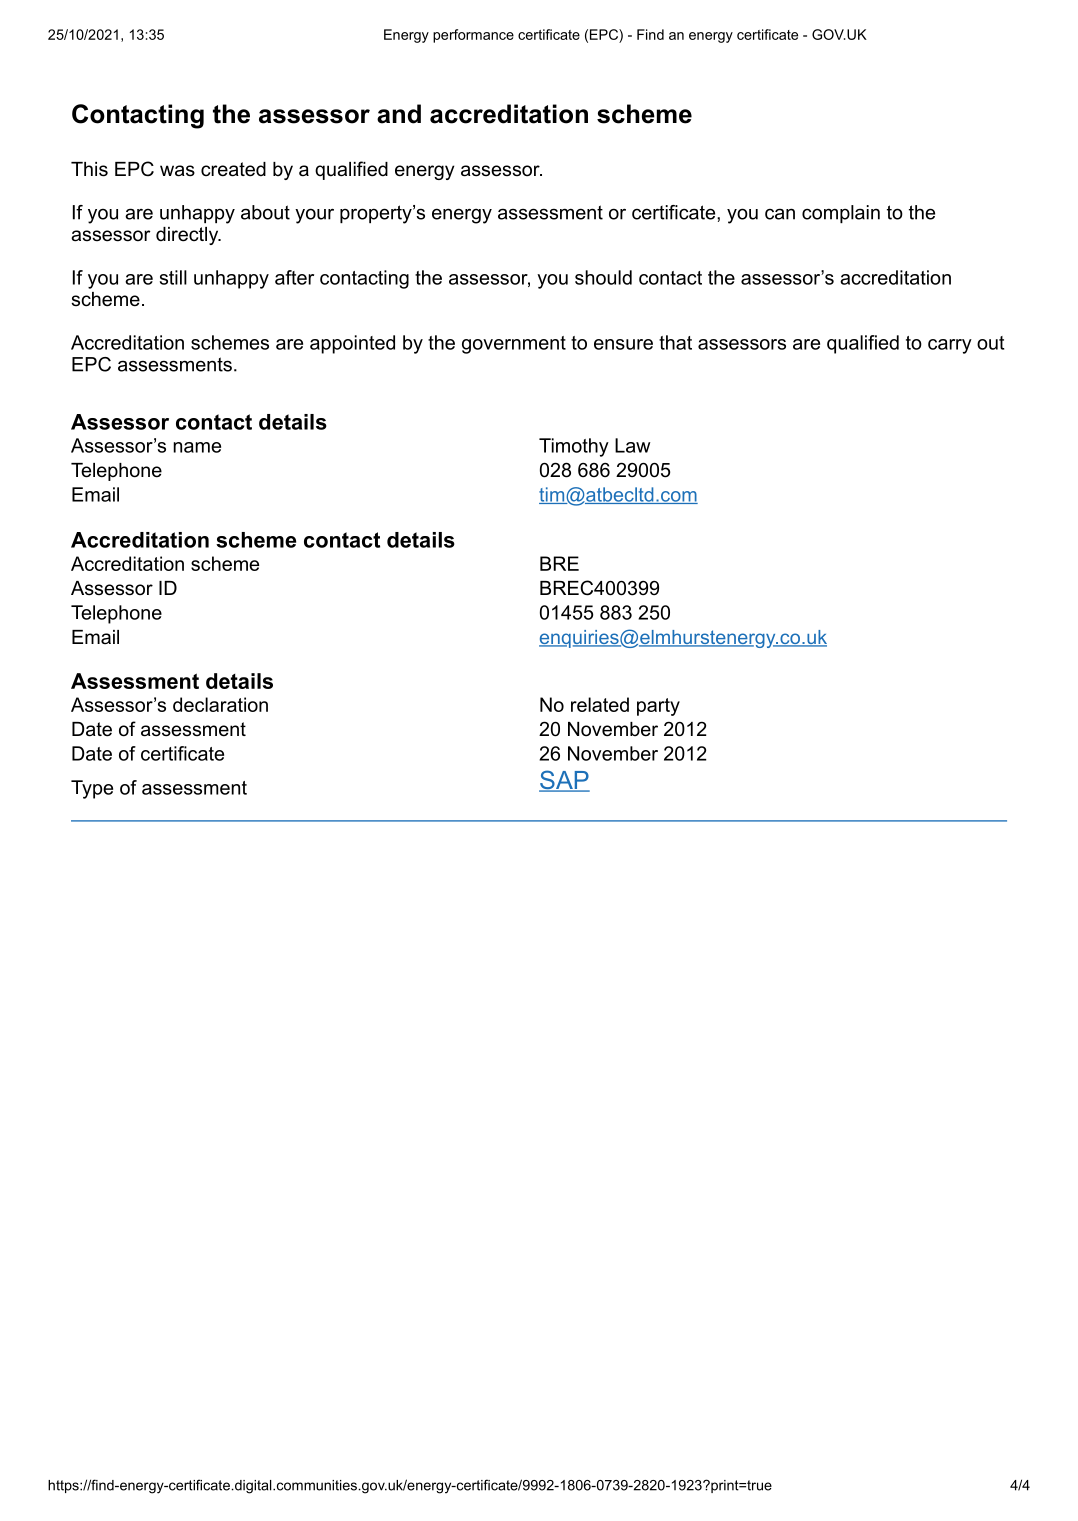 The width and height of the page is (1078, 1521). What do you see at coordinates (841, 214) in the page?
I see `complain` at bounding box center [841, 214].
